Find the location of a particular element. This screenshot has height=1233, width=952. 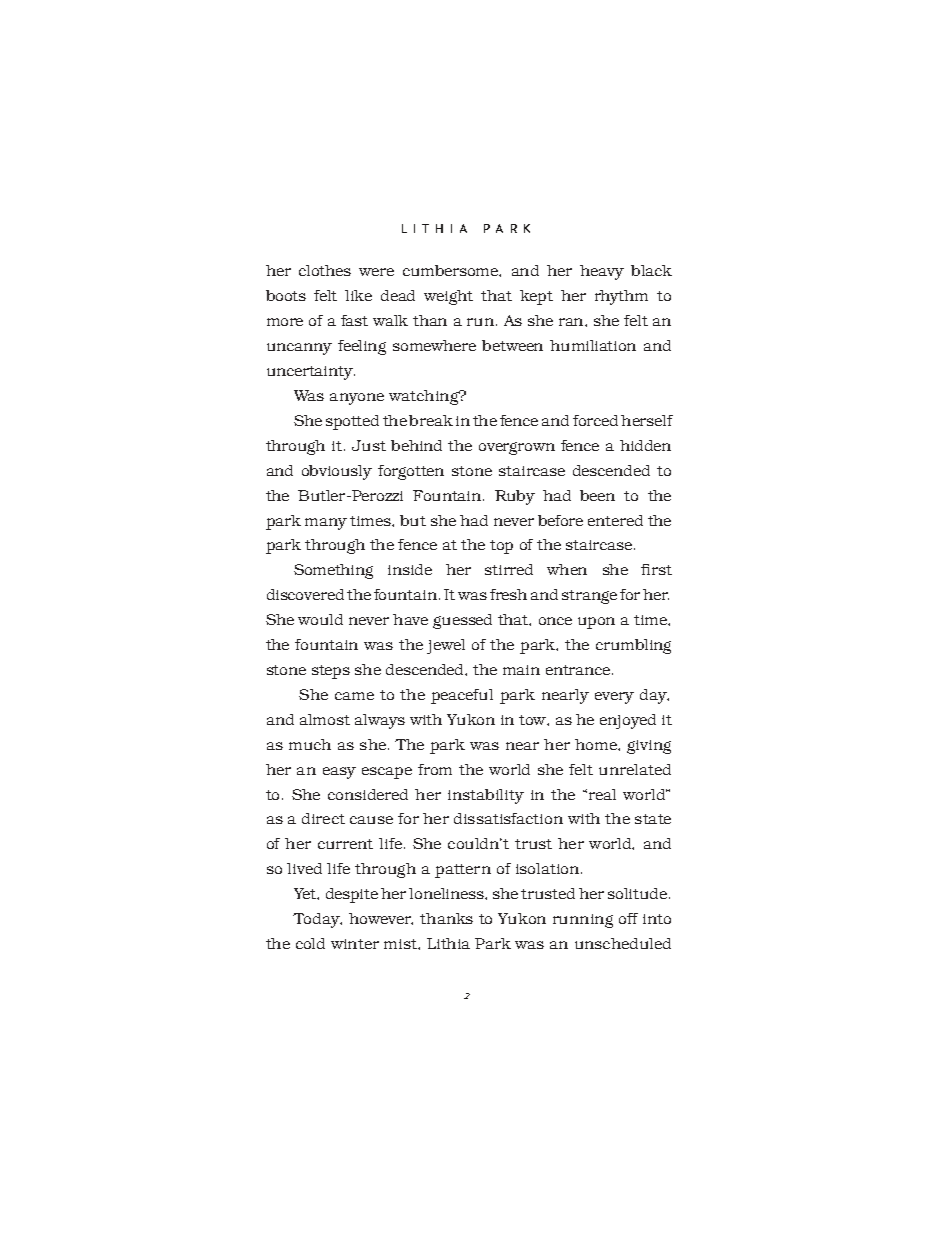

Today is located at coordinates (317, 920).
